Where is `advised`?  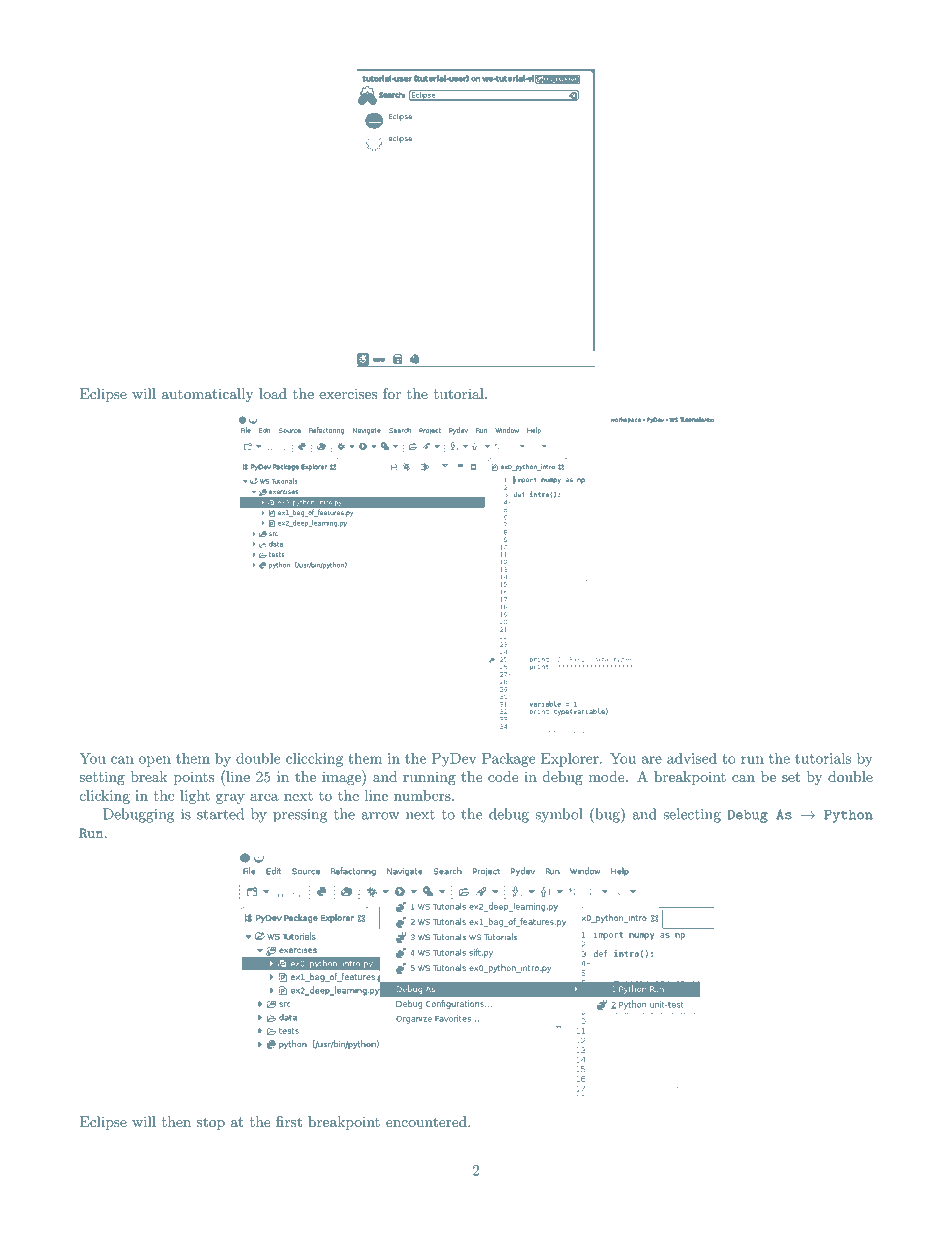 advised is located at coordinates (692, 758).
